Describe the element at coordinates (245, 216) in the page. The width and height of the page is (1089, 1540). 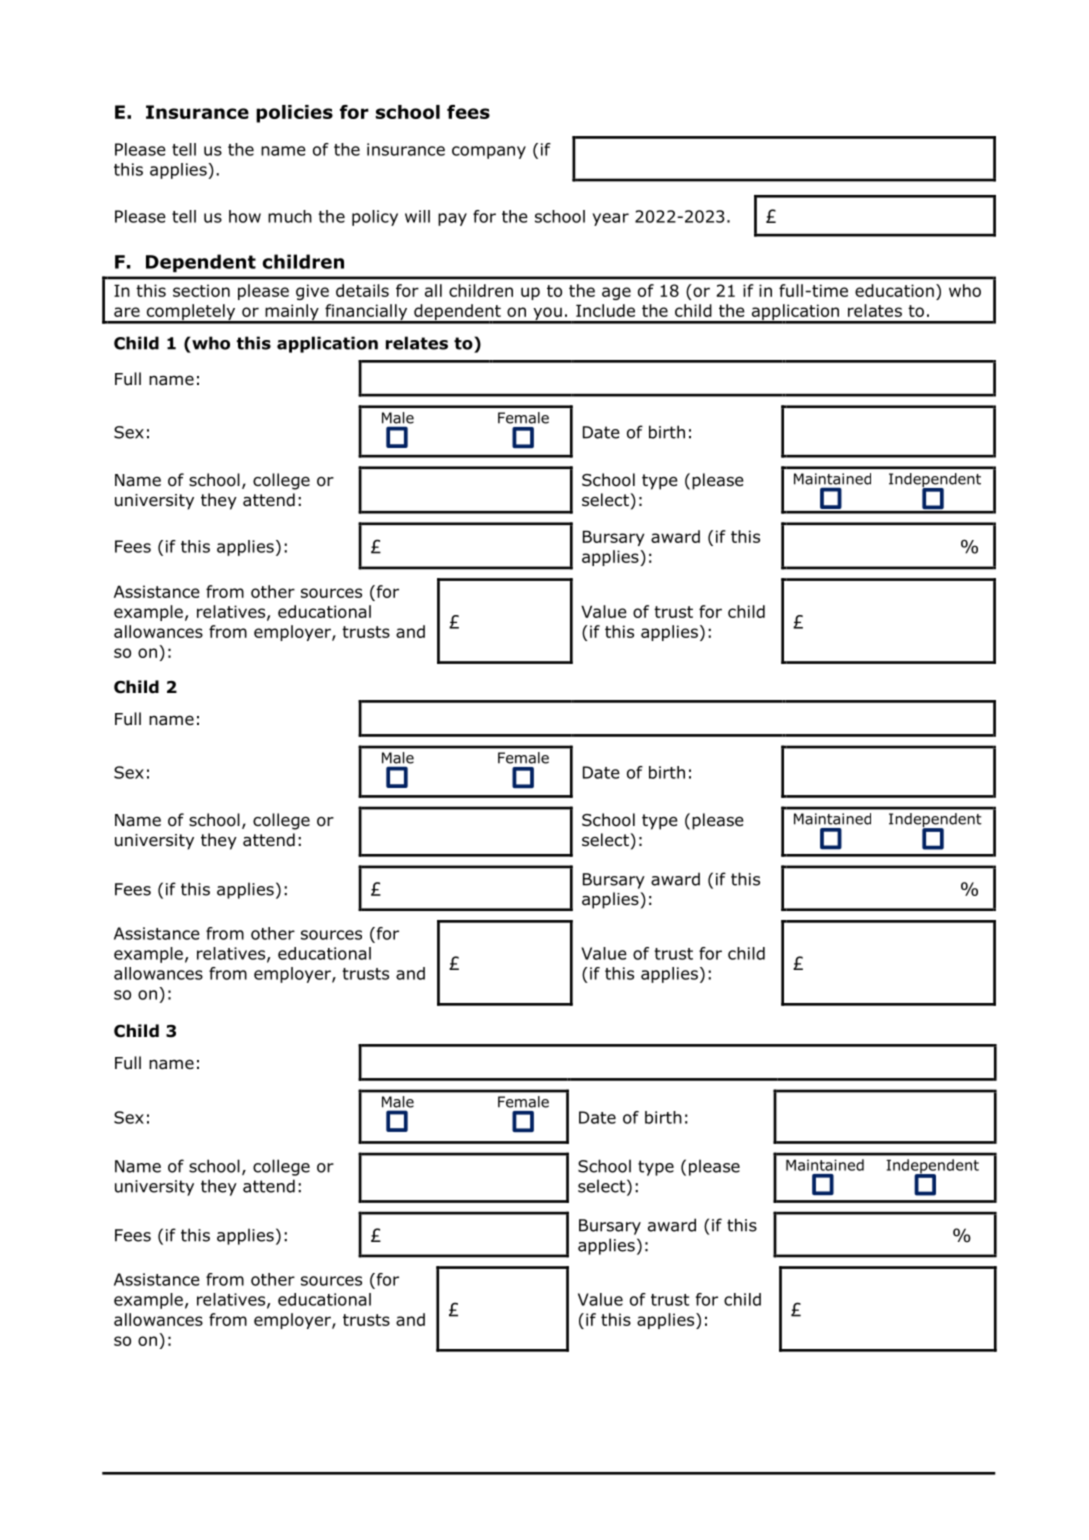
I see `how` at that location.
